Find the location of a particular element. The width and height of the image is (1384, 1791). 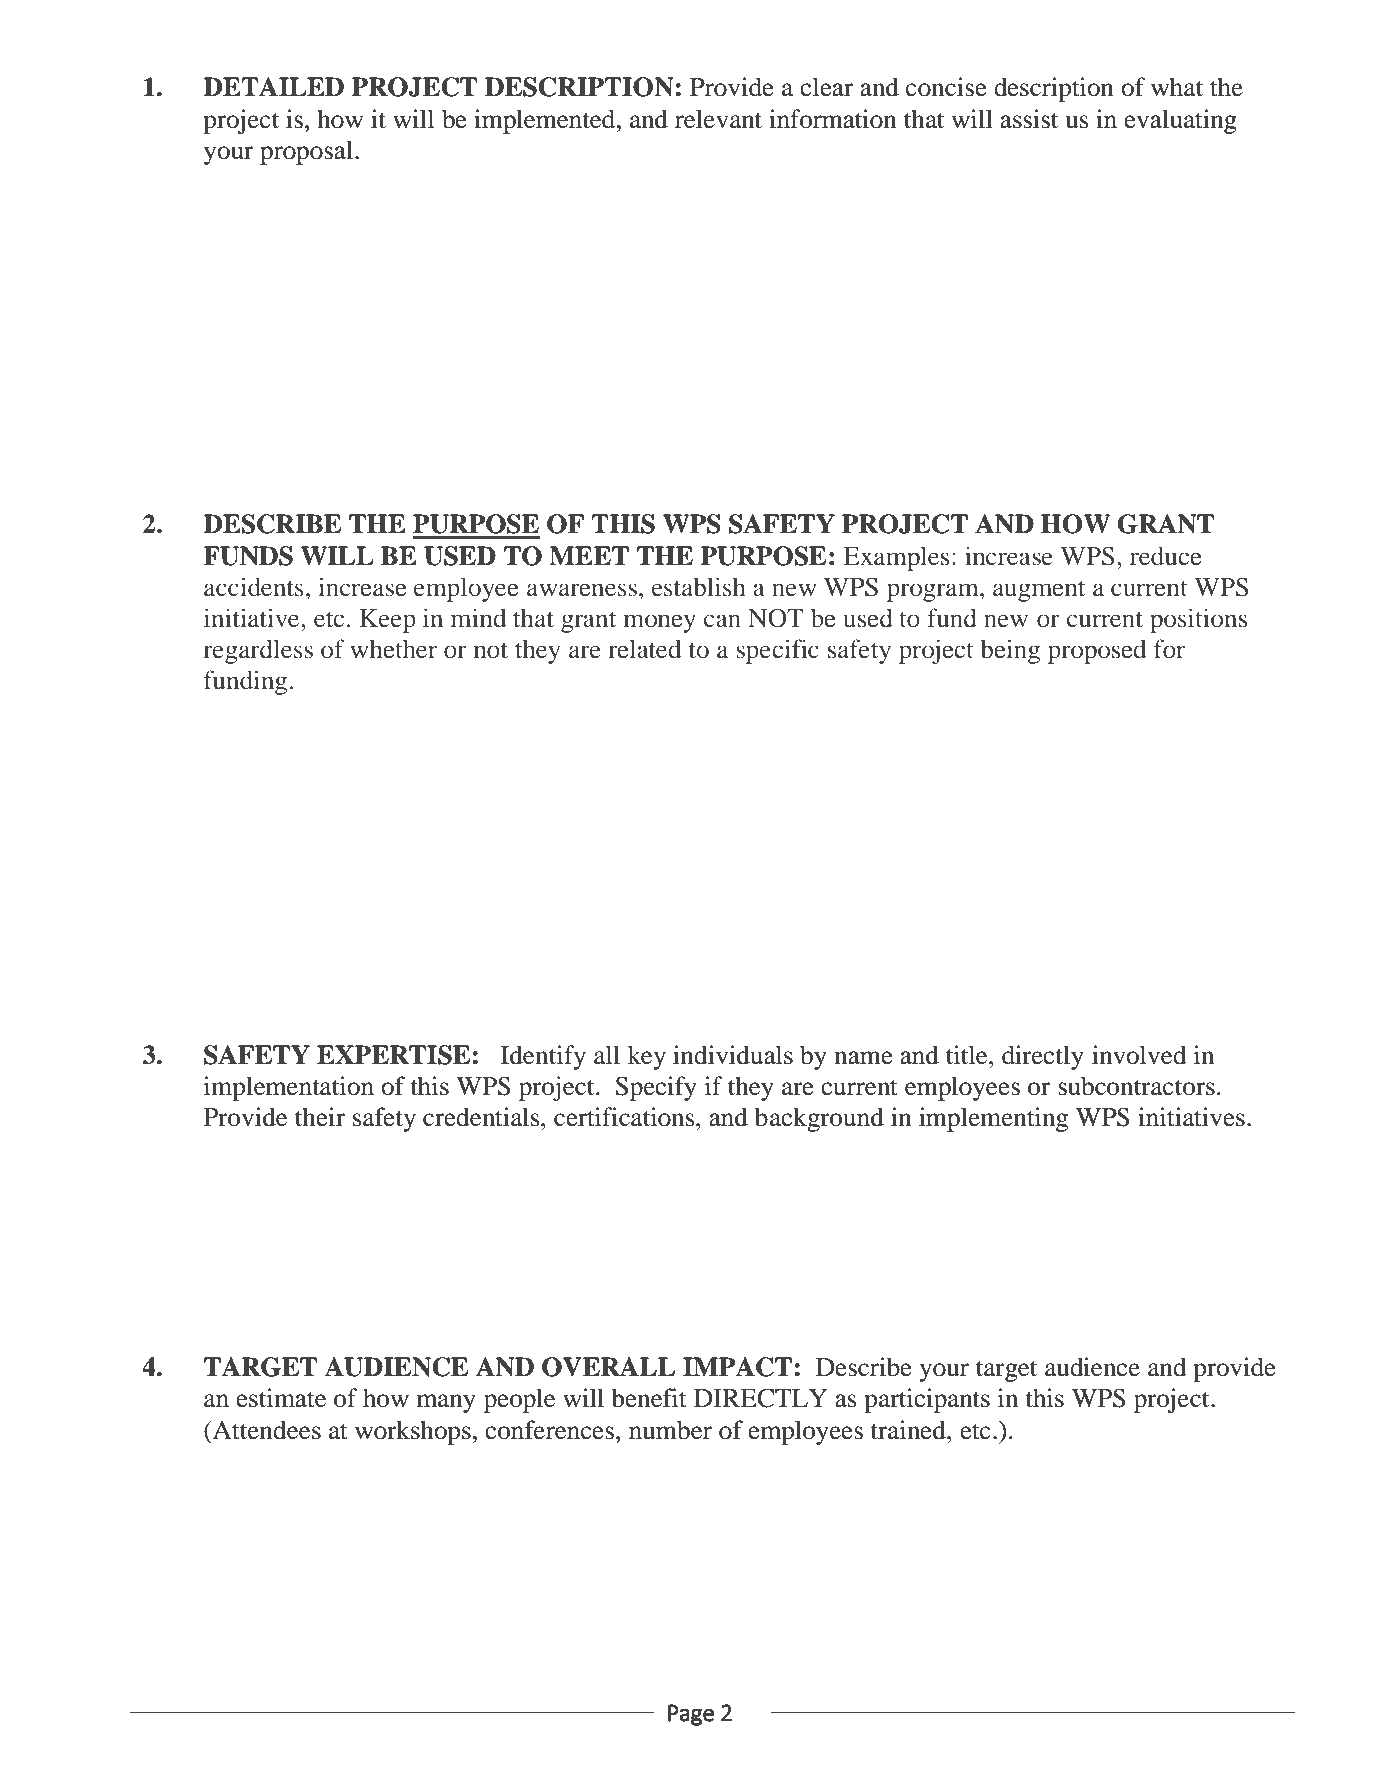

involved is located at coordinates (1139, 1055).
